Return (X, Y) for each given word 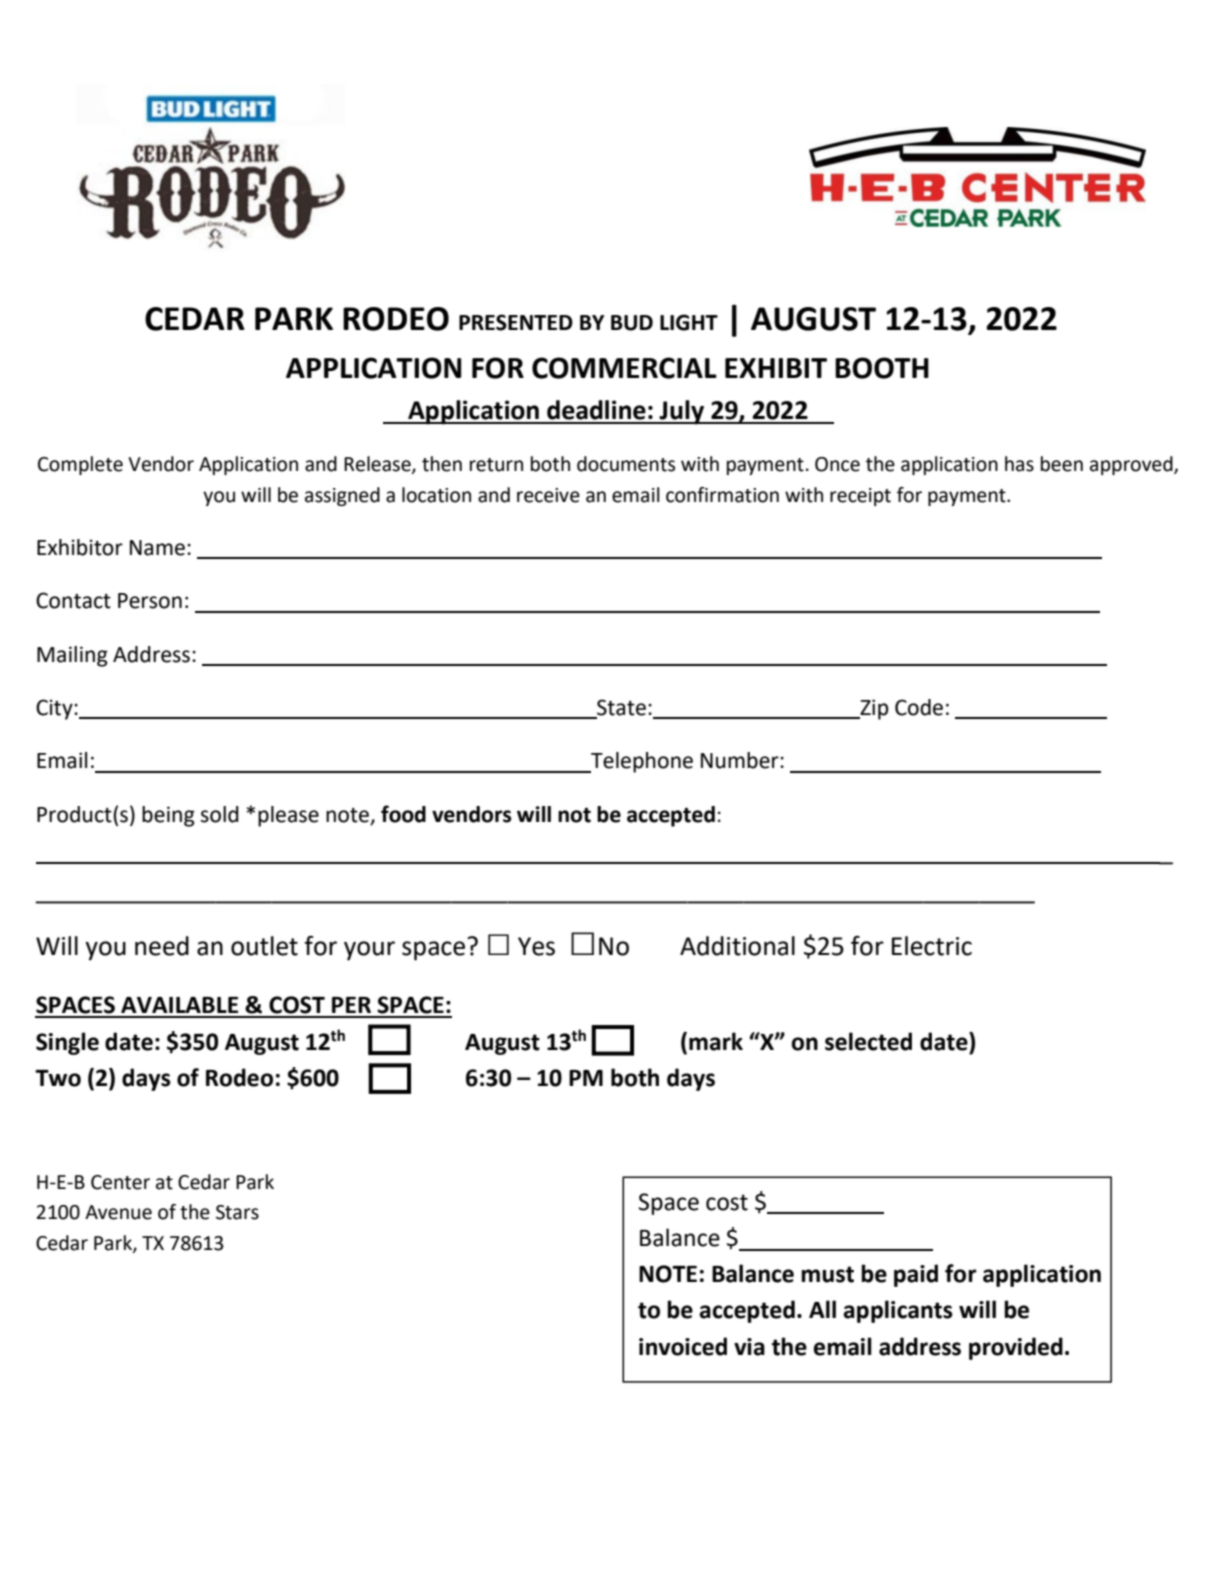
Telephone (641, 762)
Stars (237, 1212)
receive (548, 495)
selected (868, 1041)
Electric (932, 946)
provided (1016, 1348)
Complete (80, 465)
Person (150, 601)
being (168, 816)
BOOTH (882, 368)
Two (58, 1078)
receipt (860, 497)
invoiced (683, 1346)
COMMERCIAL (624, 368)
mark (716, 1041)
